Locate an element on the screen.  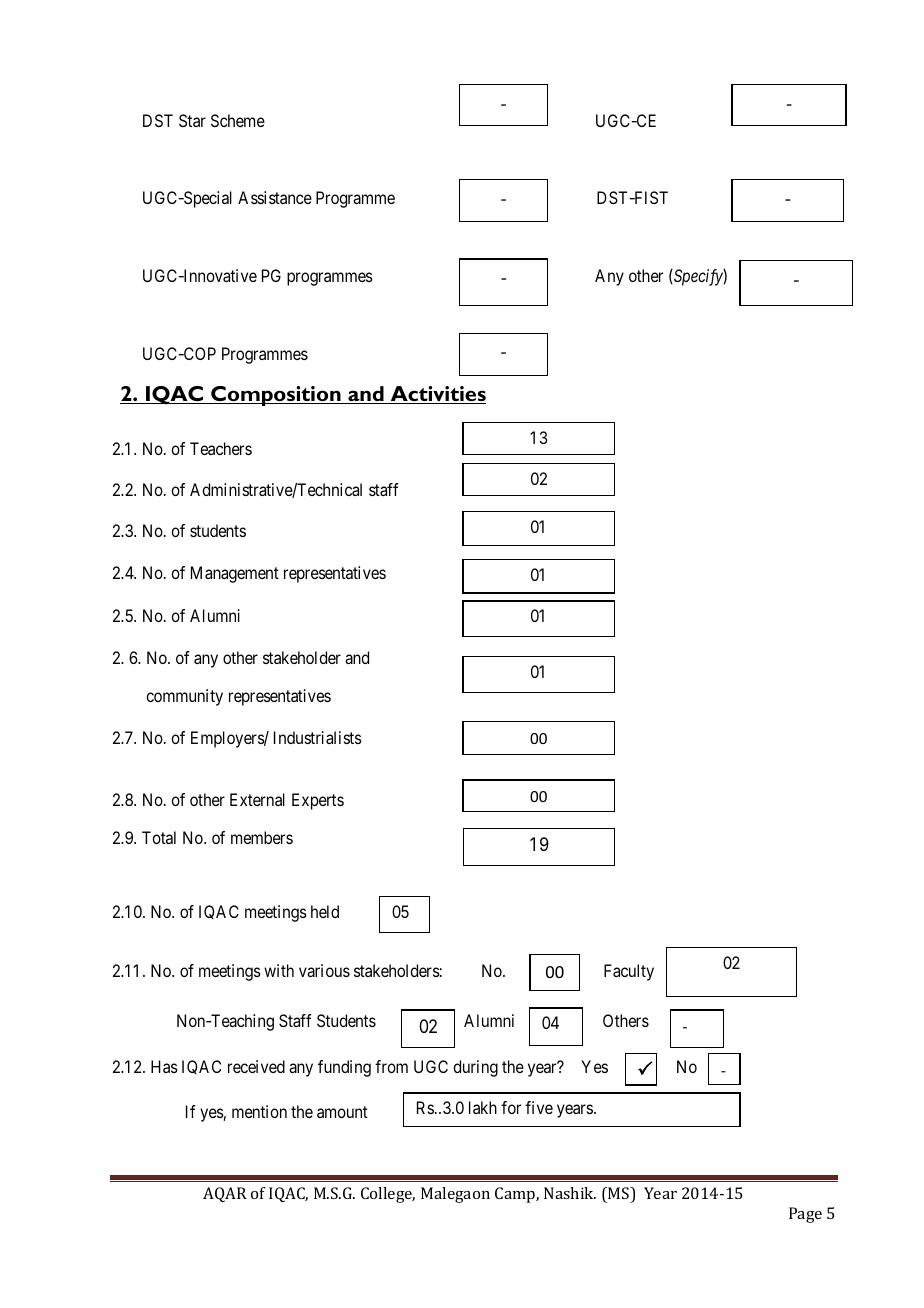
Management is located at coordinates (235, 574).
